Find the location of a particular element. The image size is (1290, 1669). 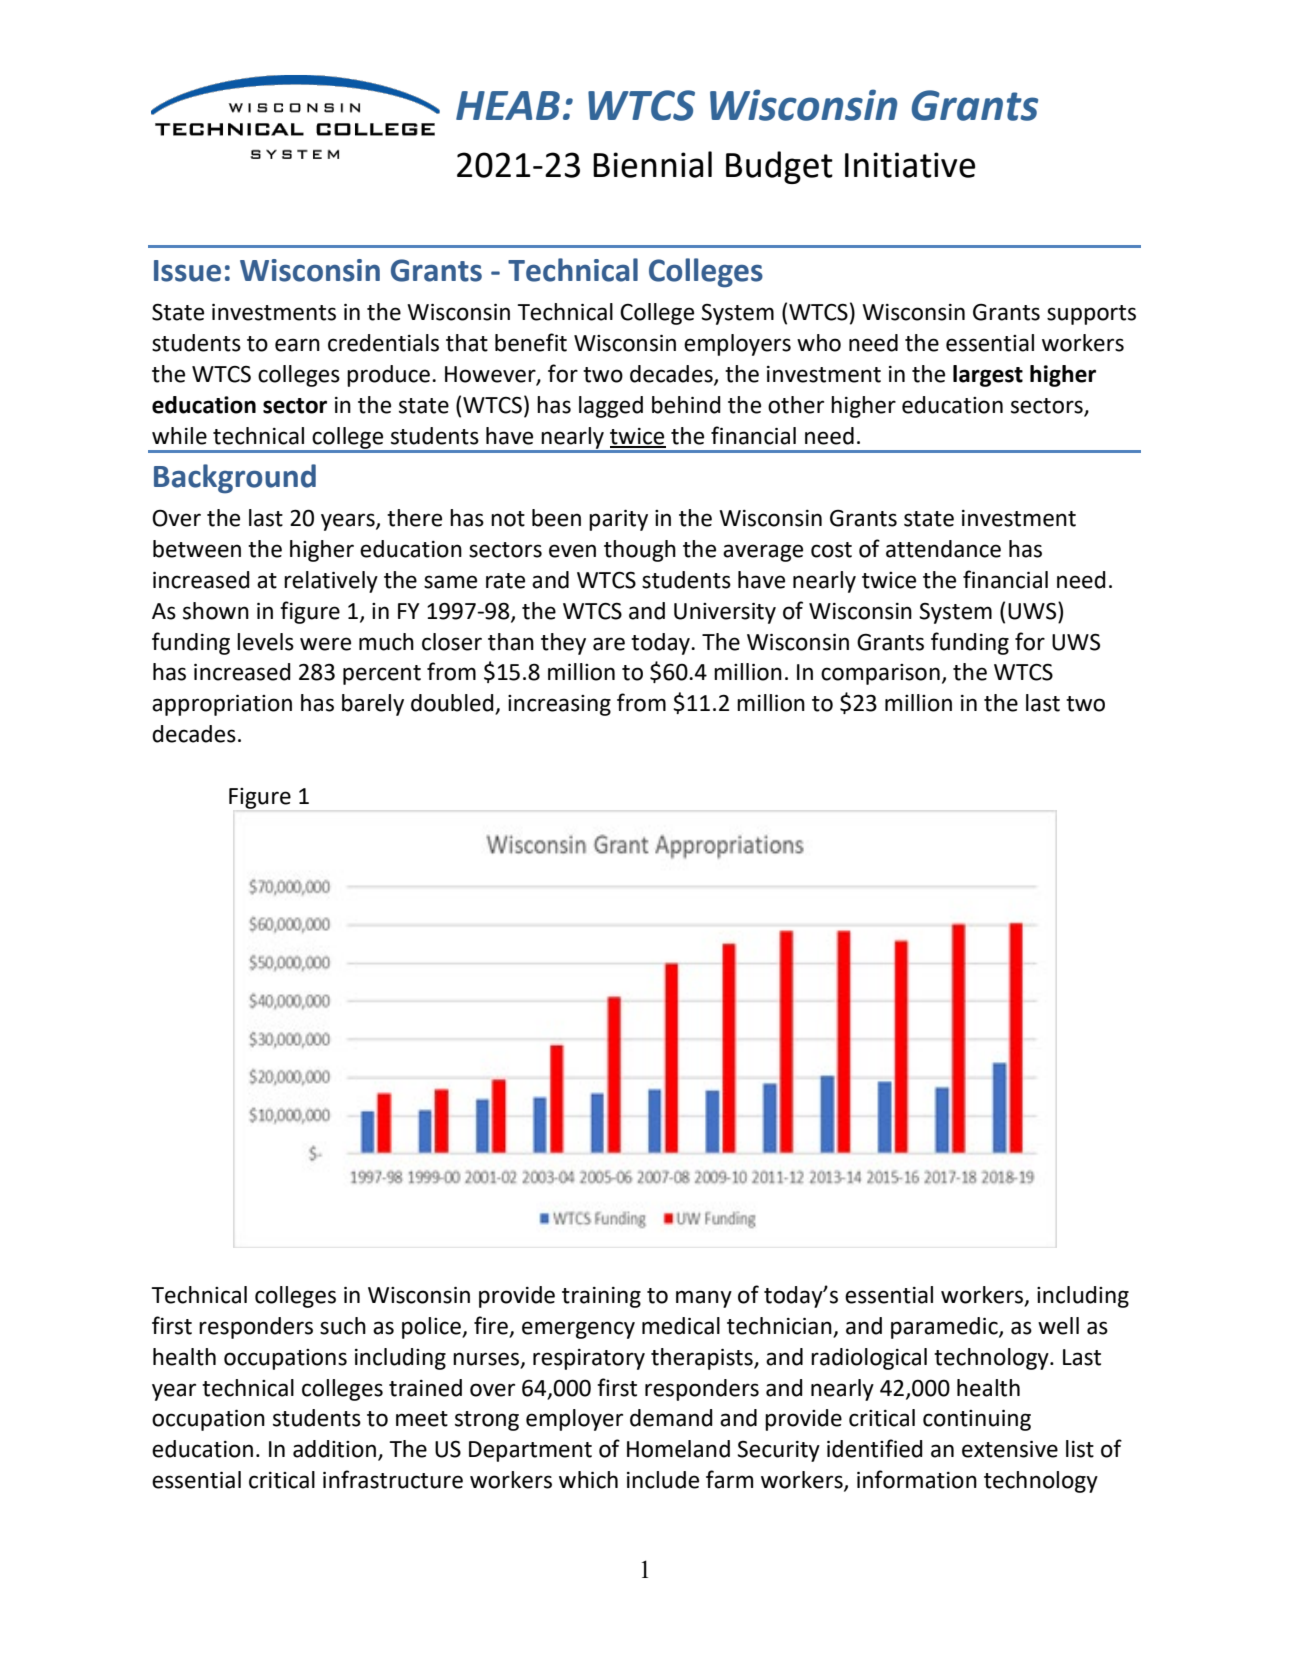

paramedic is located at coordinates (945, 1328).
